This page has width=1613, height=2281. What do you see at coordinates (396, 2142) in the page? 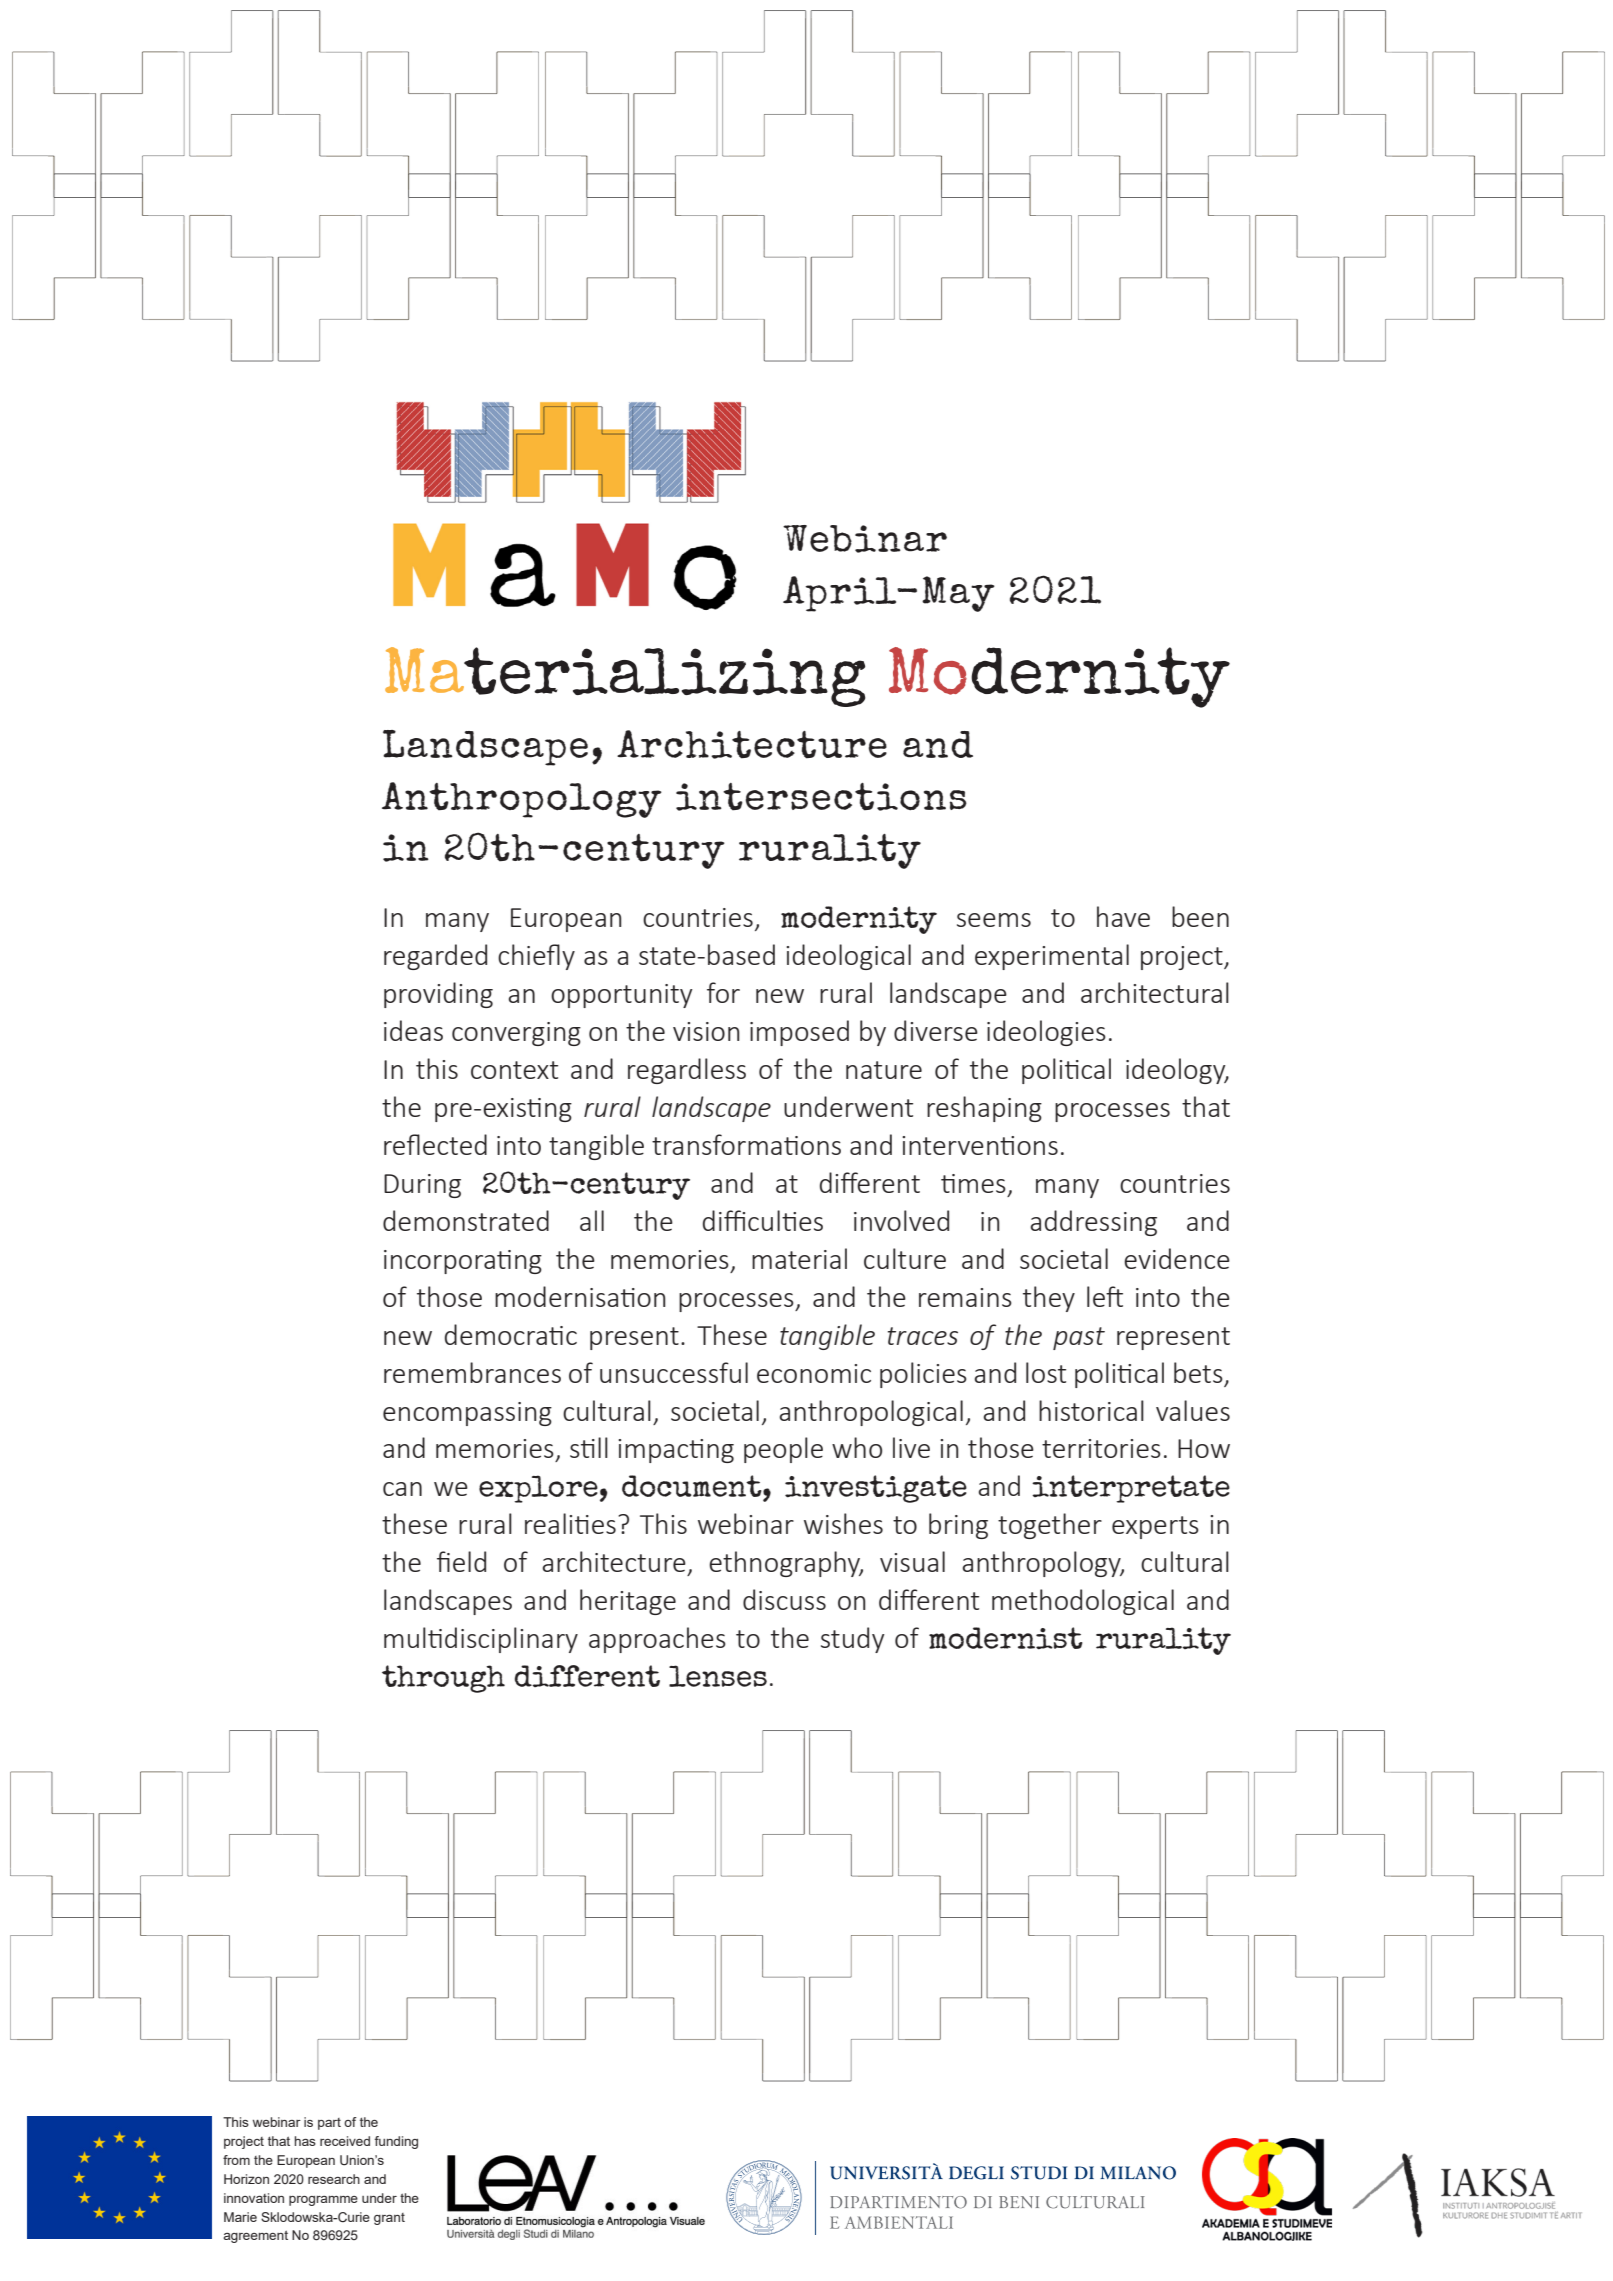
I see `funding` at bounding box center [396, 2142].
